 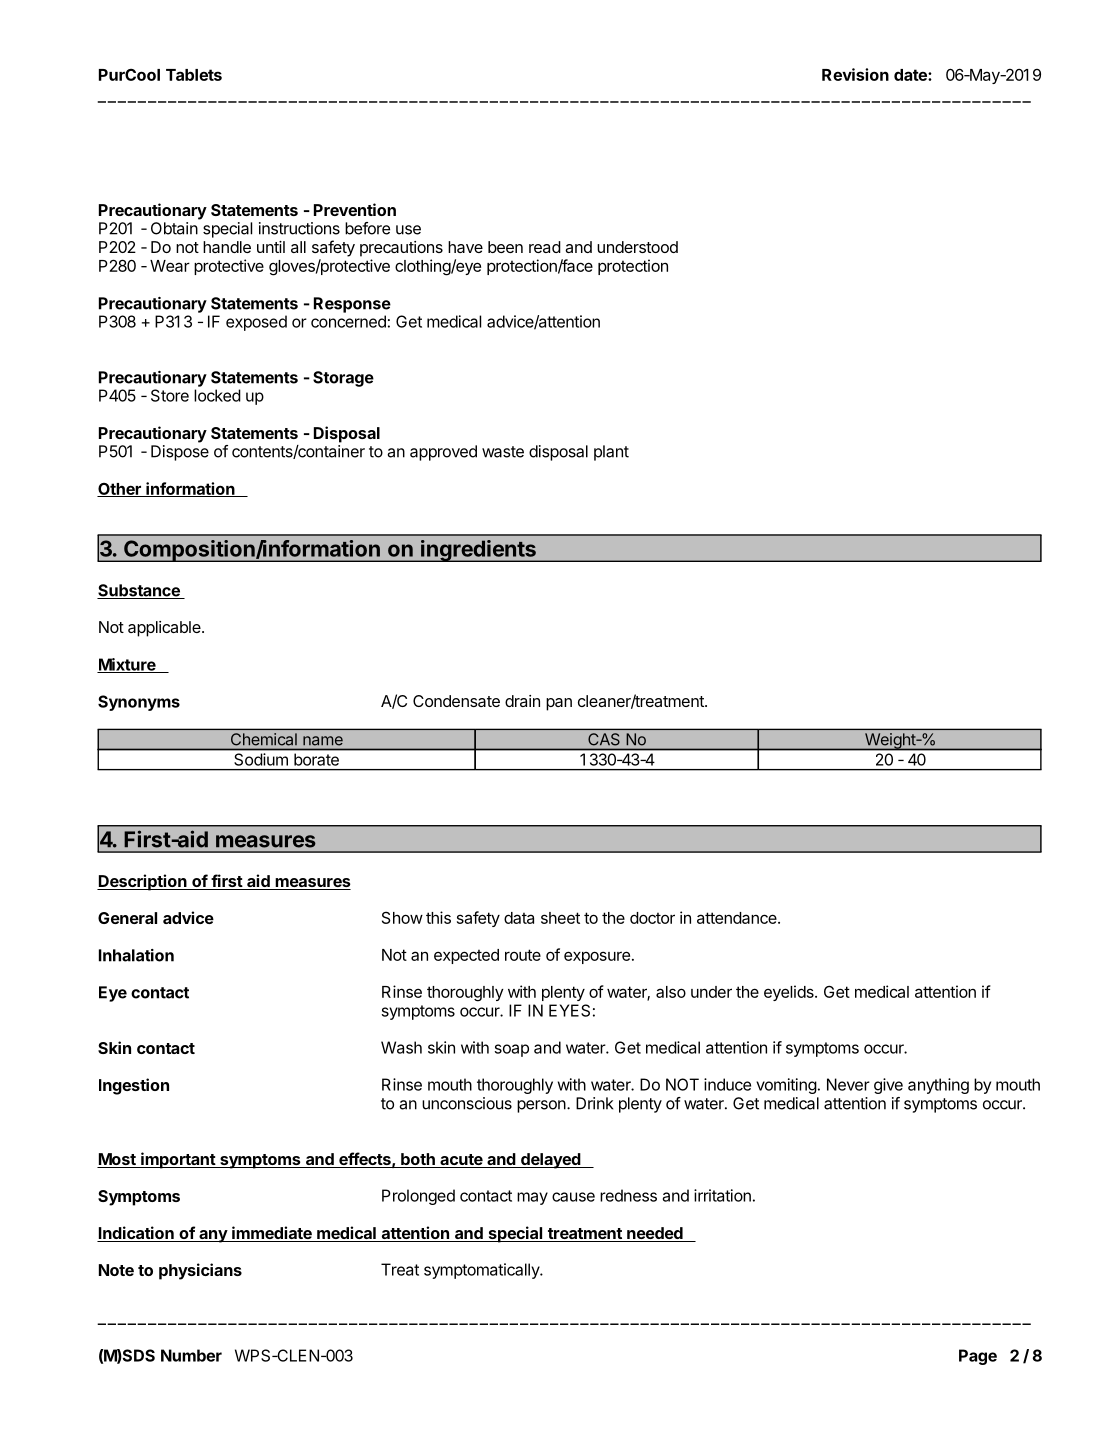 I want to click on Revision, so click(x=855, y=74).
